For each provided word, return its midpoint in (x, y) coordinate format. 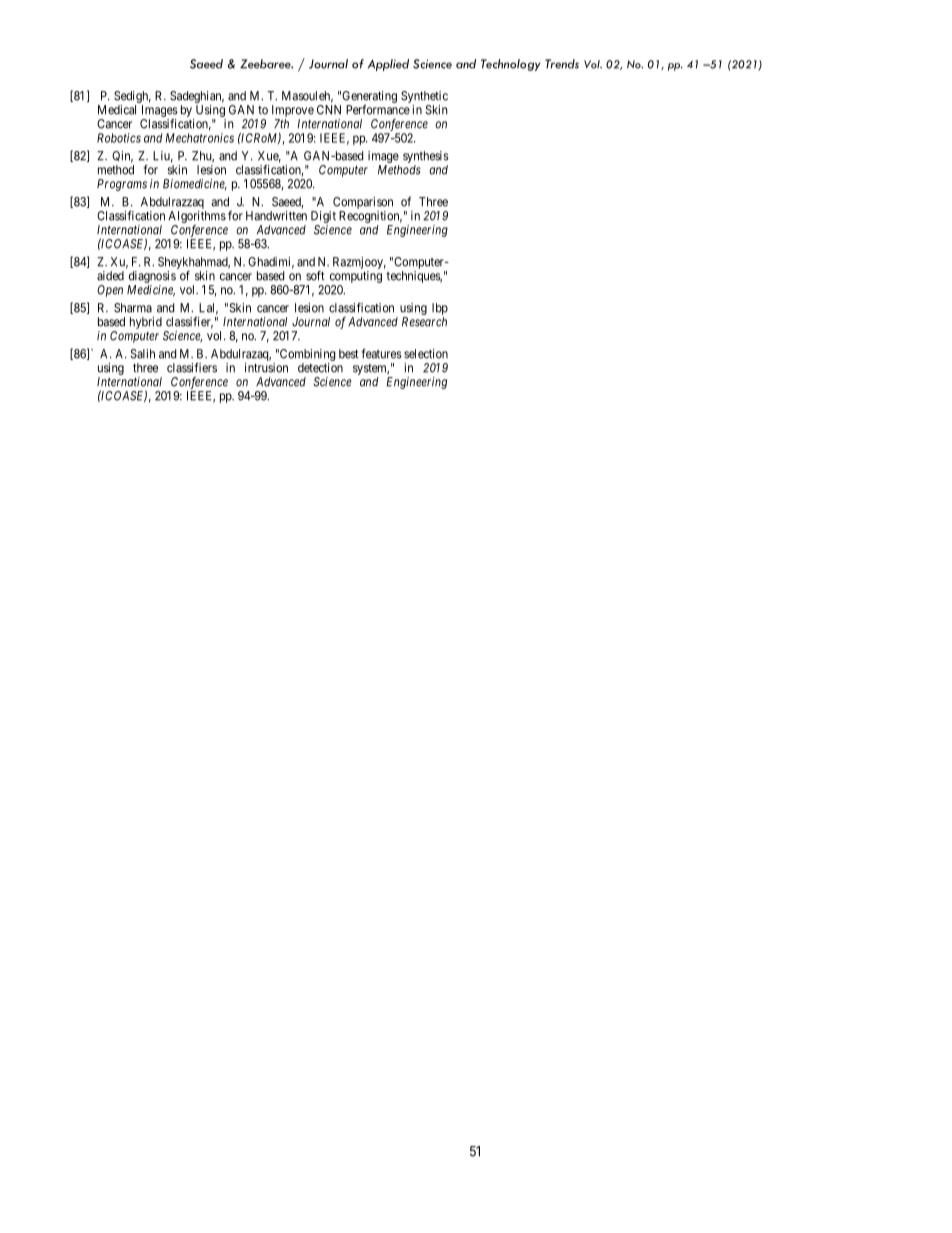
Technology (511, 65)
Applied (388, 65)
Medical (117, 110)
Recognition (370, 217)
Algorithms (197, 218)
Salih (142, 354)
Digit (323, 217)
